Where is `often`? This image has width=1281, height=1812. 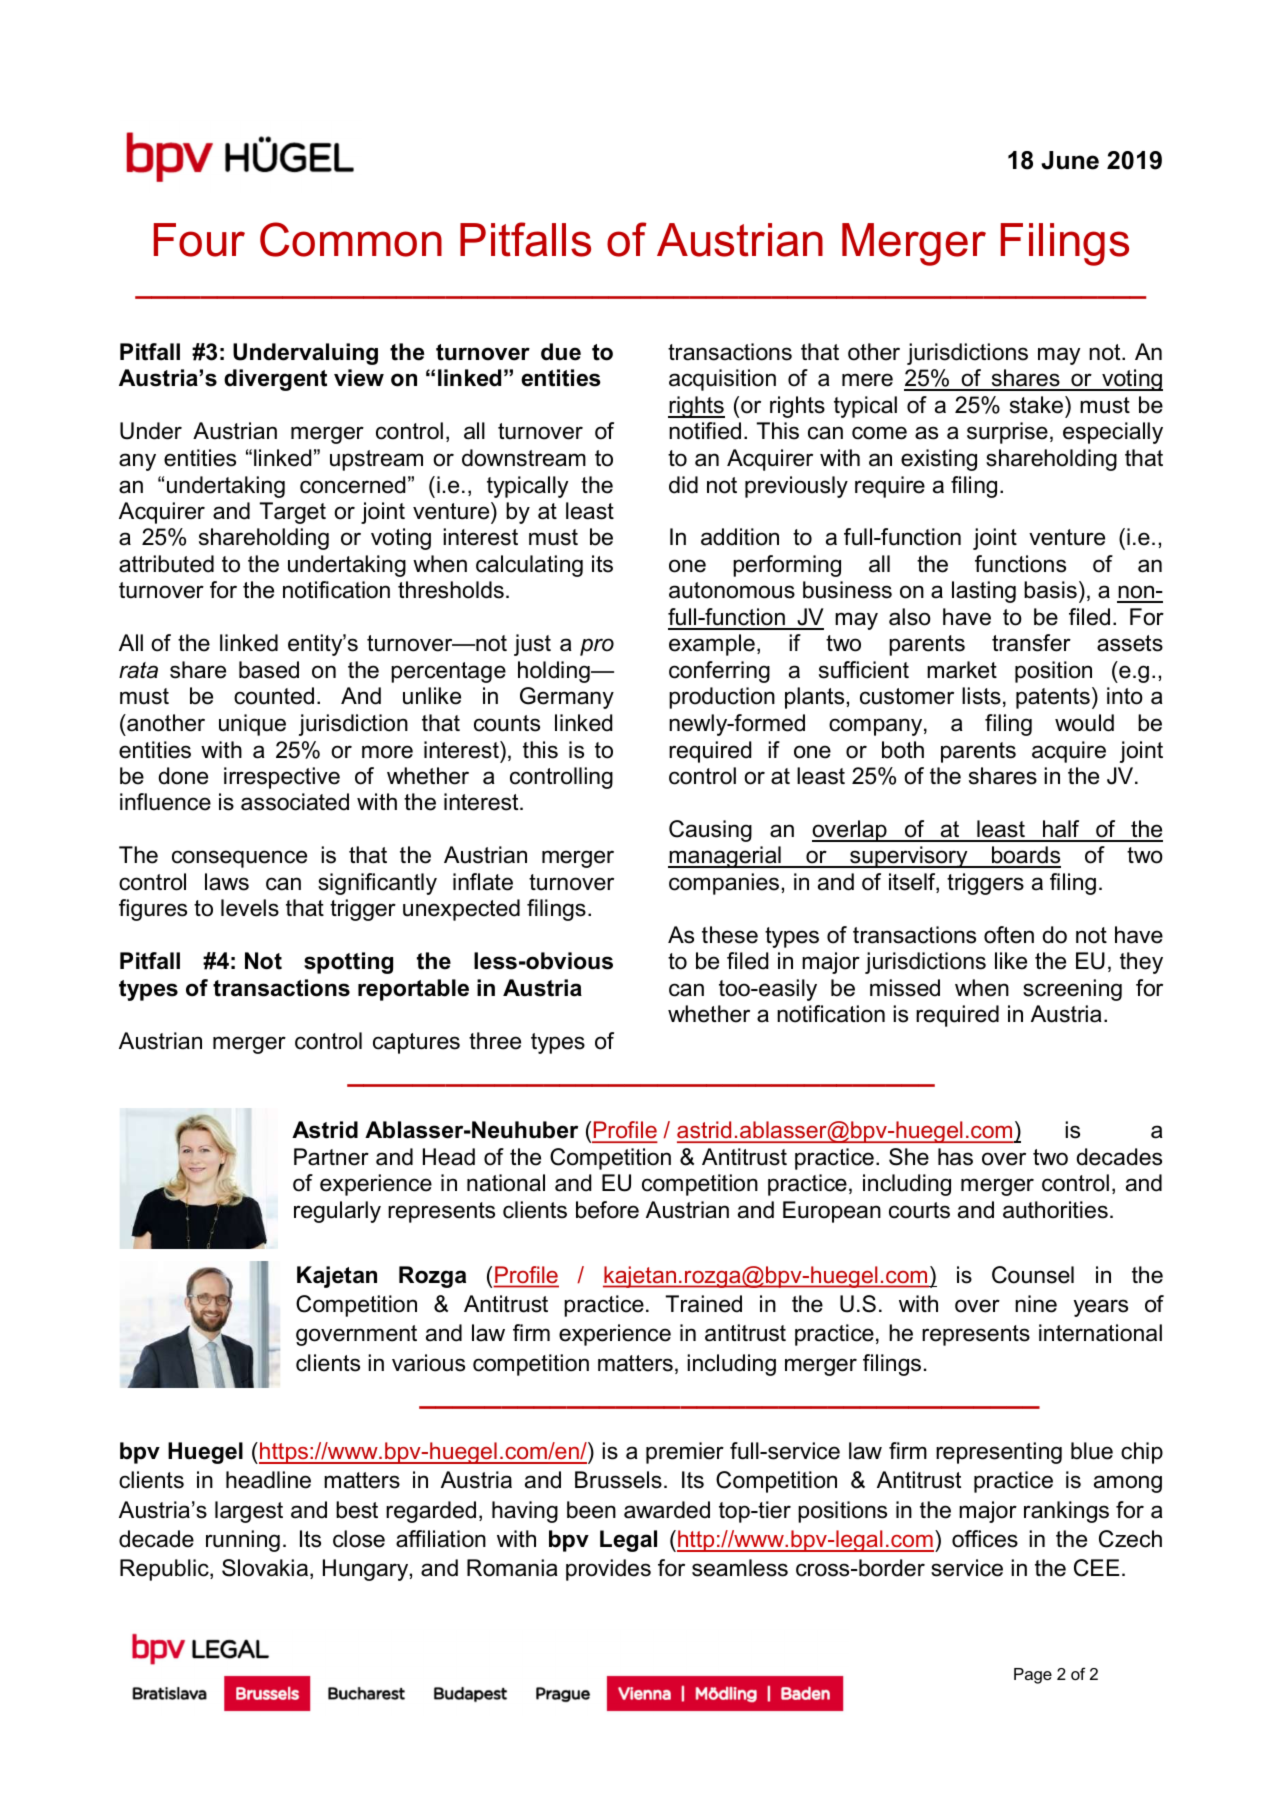
often is located at coordinates (1009, 935).
